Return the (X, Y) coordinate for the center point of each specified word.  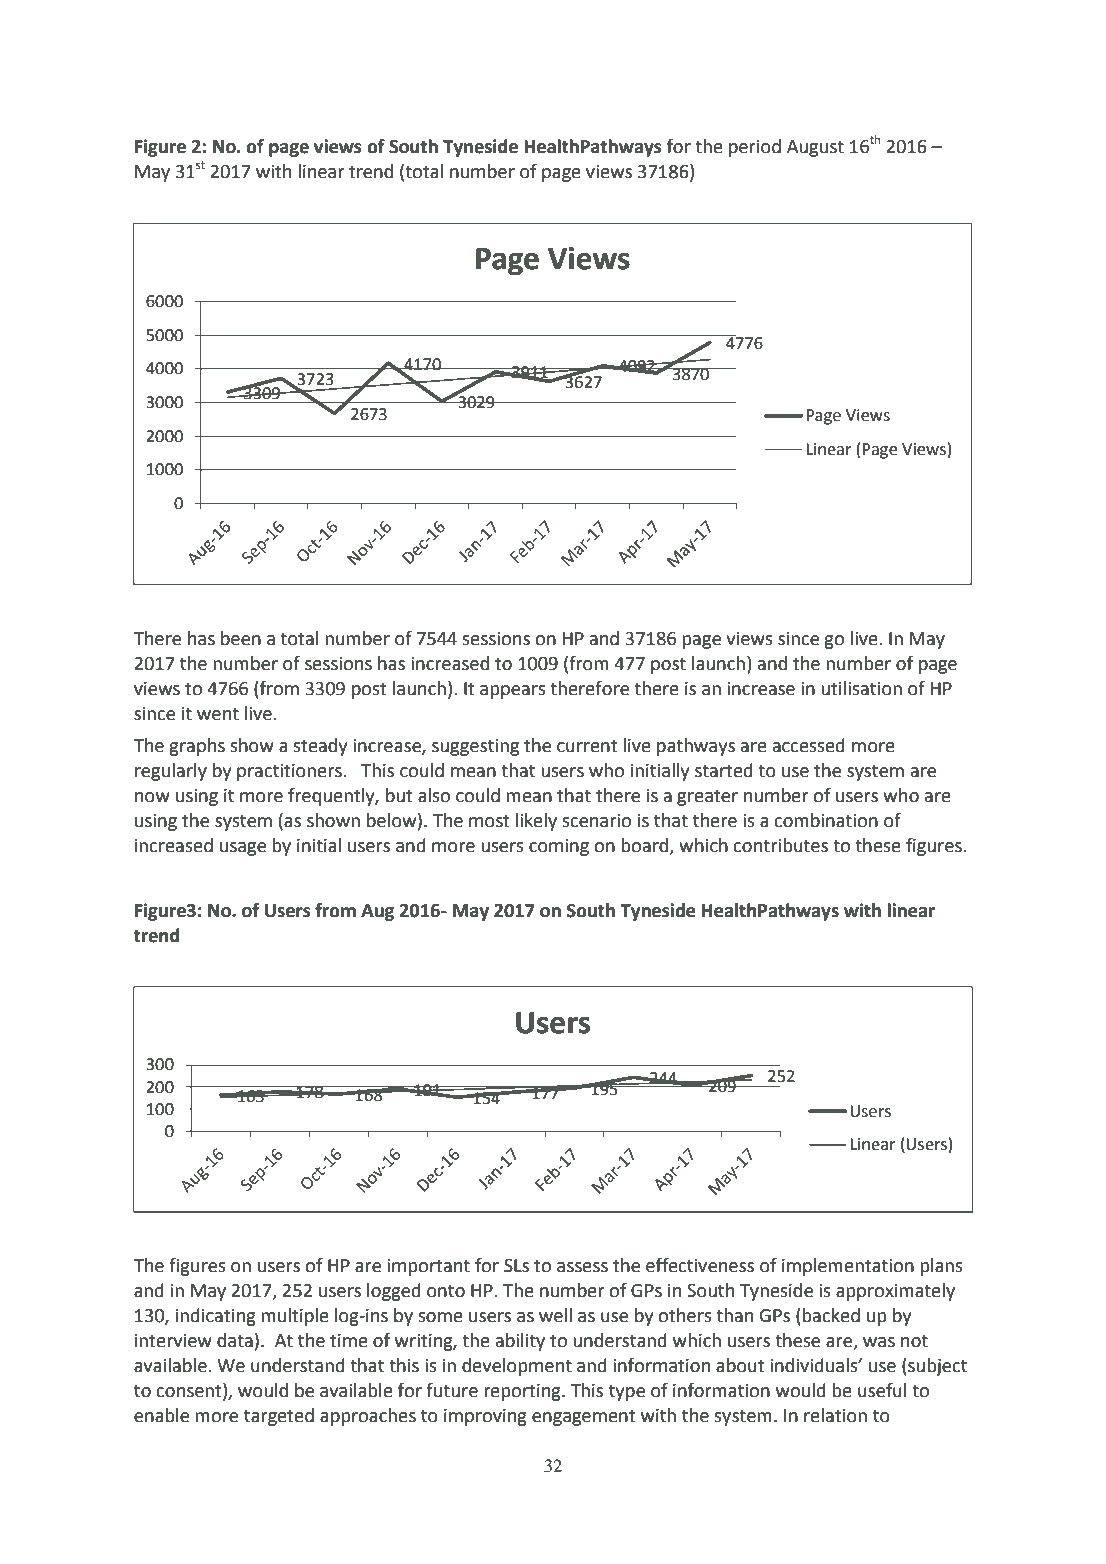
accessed (809, 745)
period (755, 148)
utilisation (861, 688)
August (815, 148)
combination (826, 820)
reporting (523, 1392)
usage (243, 849)
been (241, 638)
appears (513, 692)
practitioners (290, 772)
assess (582, 1267)
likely (536, 822)
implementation (848, 1267)
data (235, 1340)
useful (882, 1390)
